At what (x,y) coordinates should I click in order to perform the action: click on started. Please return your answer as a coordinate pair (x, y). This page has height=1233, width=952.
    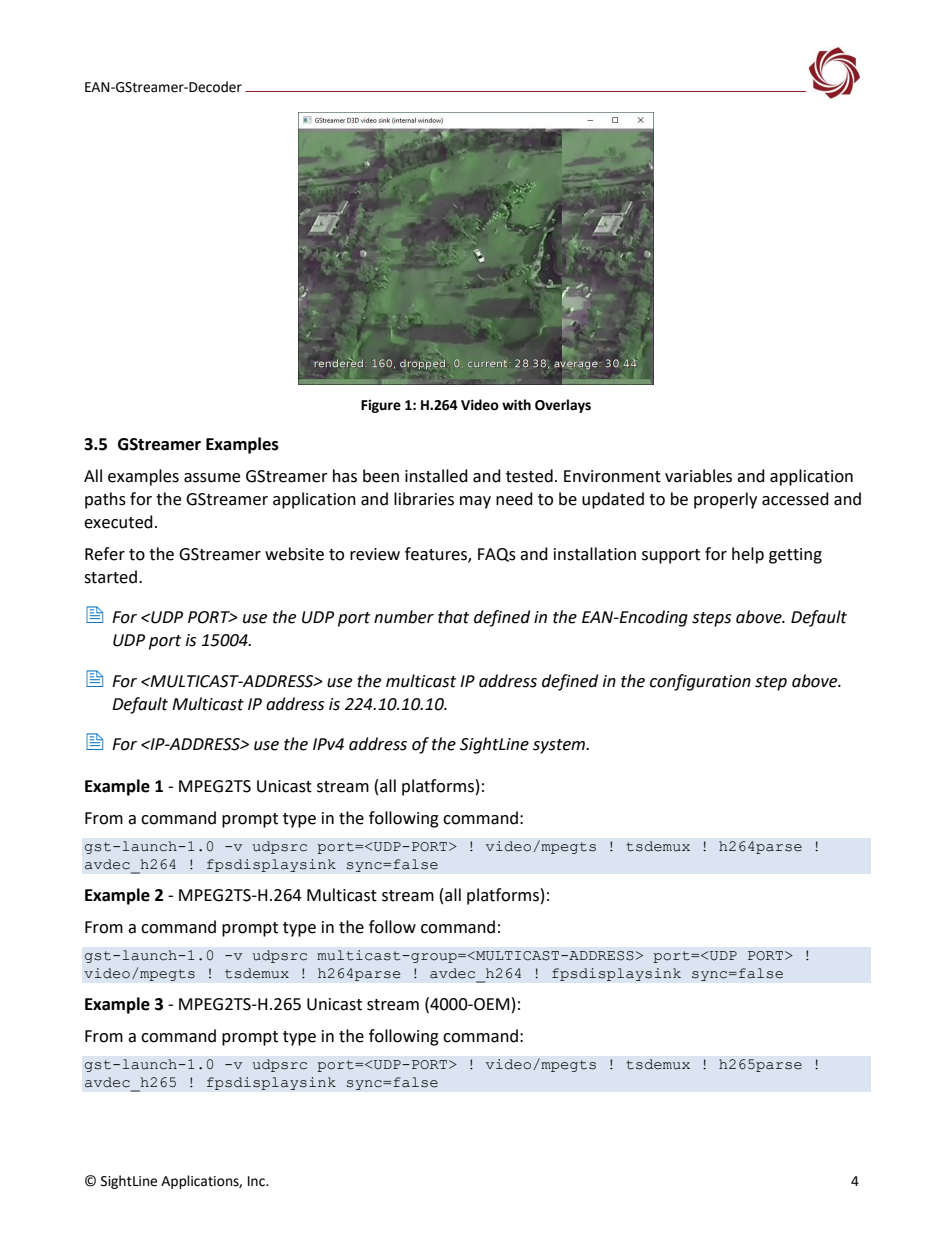
    Looking at the image, I should click on (110, 577).
